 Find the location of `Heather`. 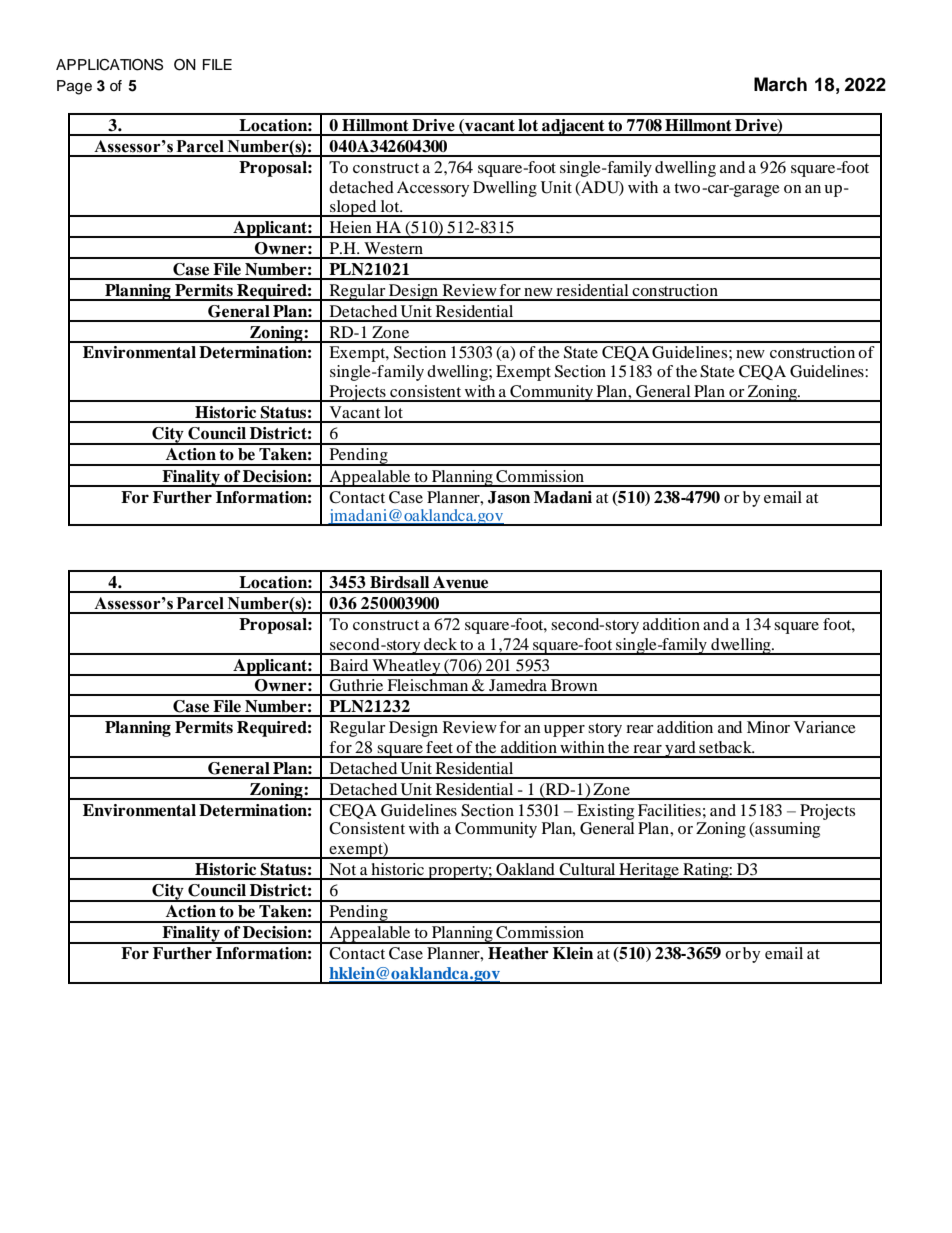

Heather is located at coordinates (518, 953).
